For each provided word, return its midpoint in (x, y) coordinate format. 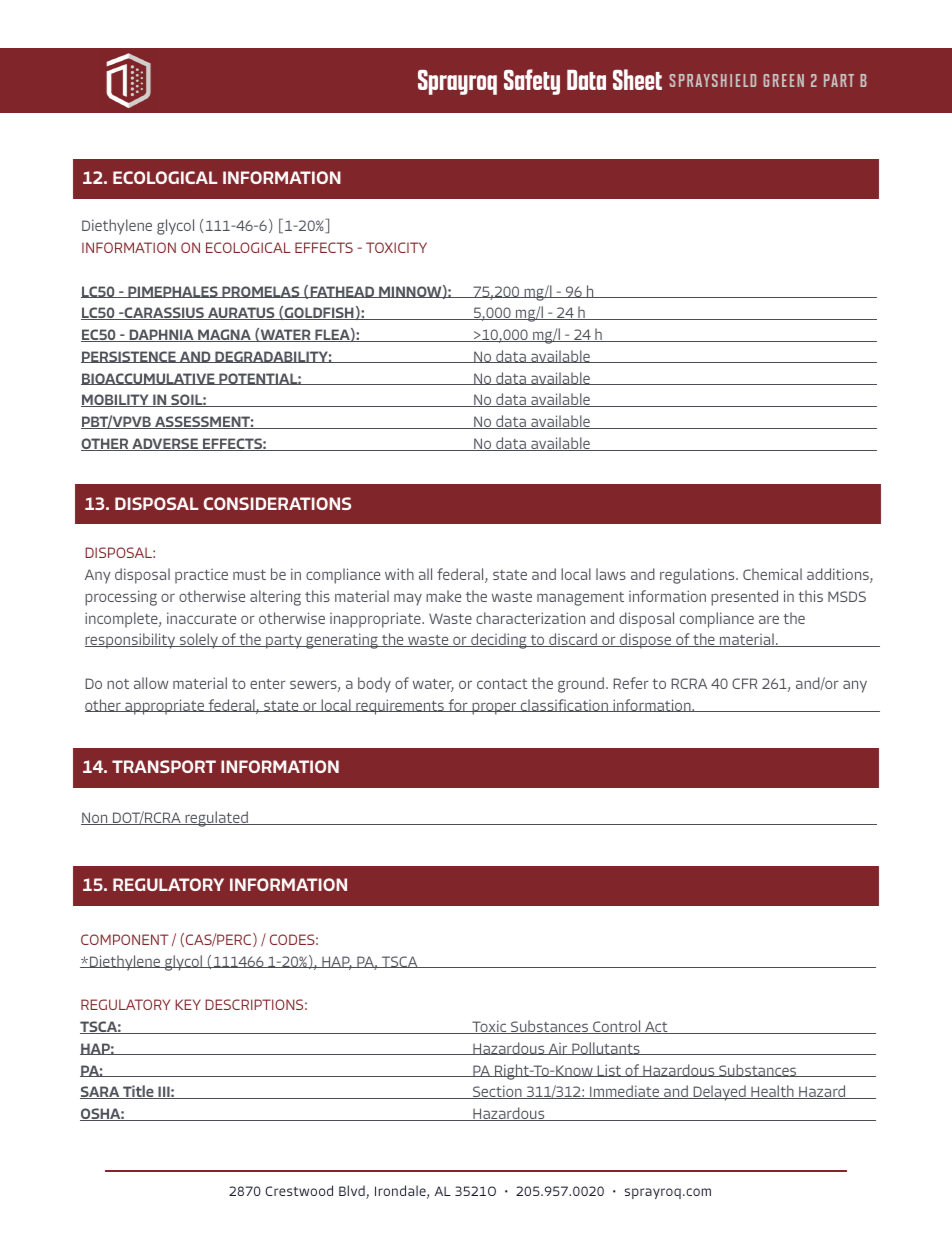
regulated (216, 819)
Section (497, 1092)
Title (138, 1092)
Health (772, 1092)
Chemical (772, 574)
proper (494, 708)
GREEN (783, 80)
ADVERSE (165, 444)
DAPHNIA (161, 335)
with (399, 574)
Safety (532, 82)
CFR (744, 683)
